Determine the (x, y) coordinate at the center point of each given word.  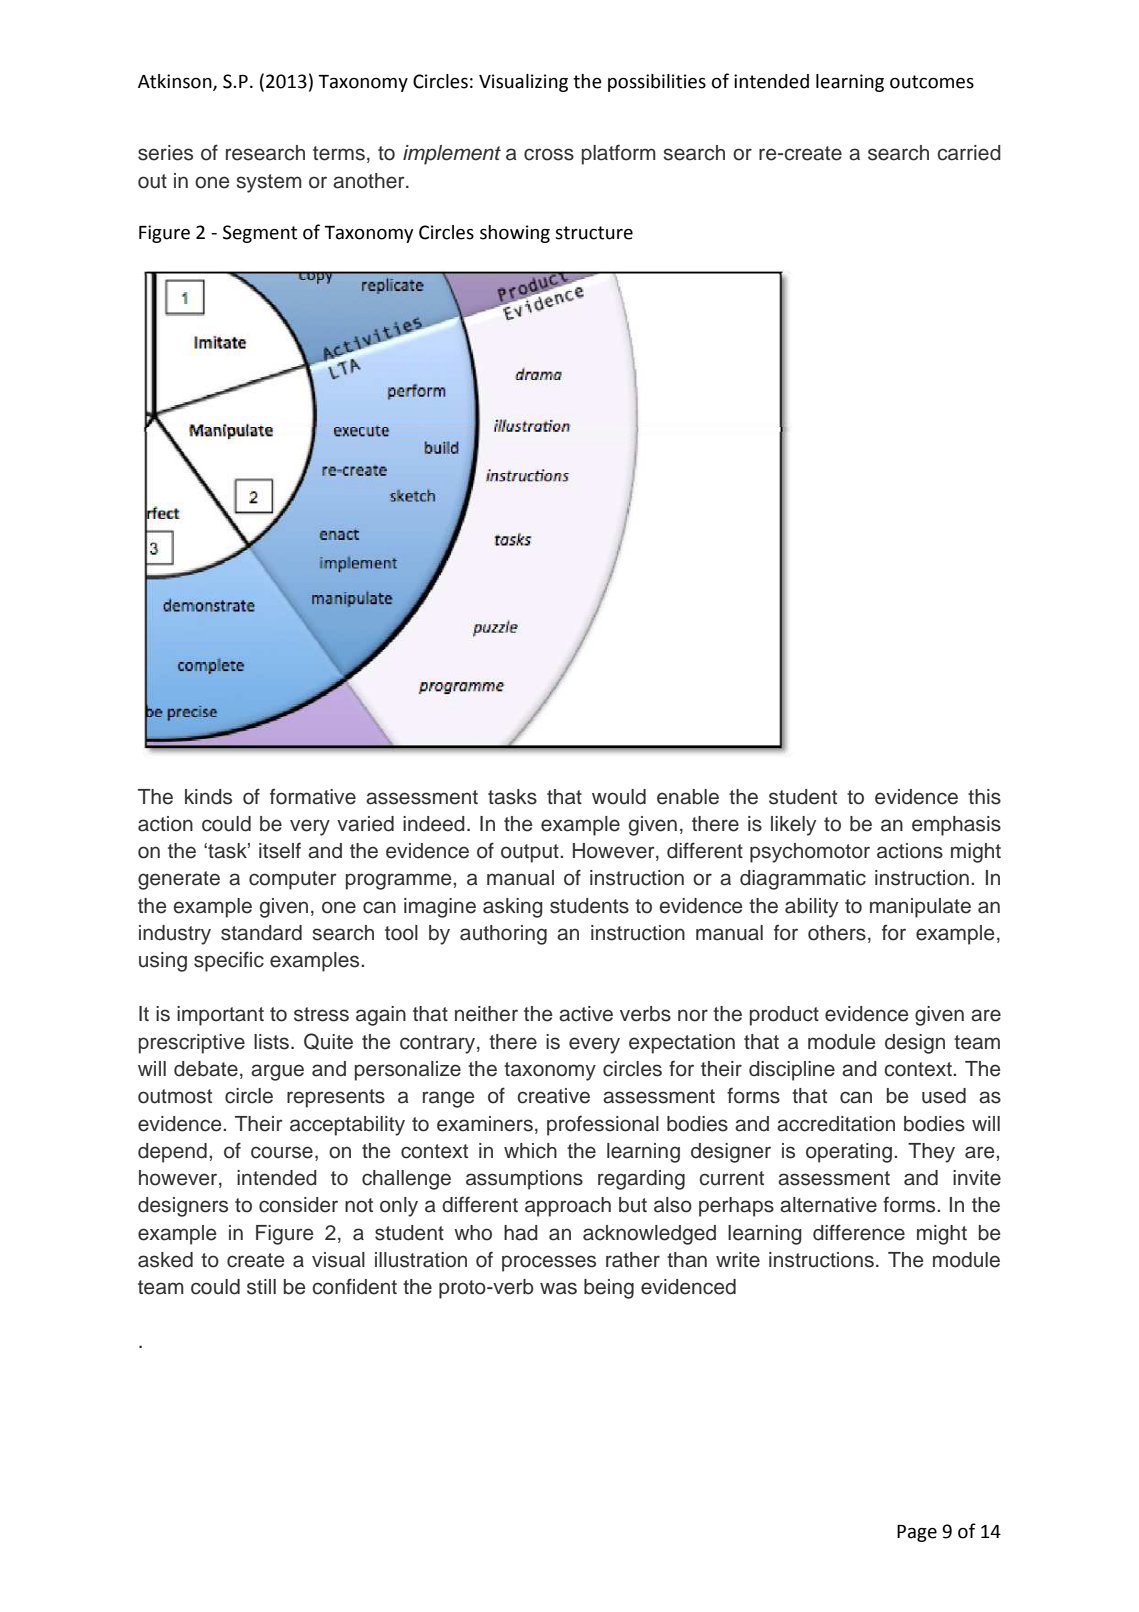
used (944, 1096)
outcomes (932, 82)
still (261, 1287)
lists (271, 1042)
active (586, 1014)
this (984, 797)
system (269, 183)
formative (313, 796)
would (619, 797)
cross (549, 154)
